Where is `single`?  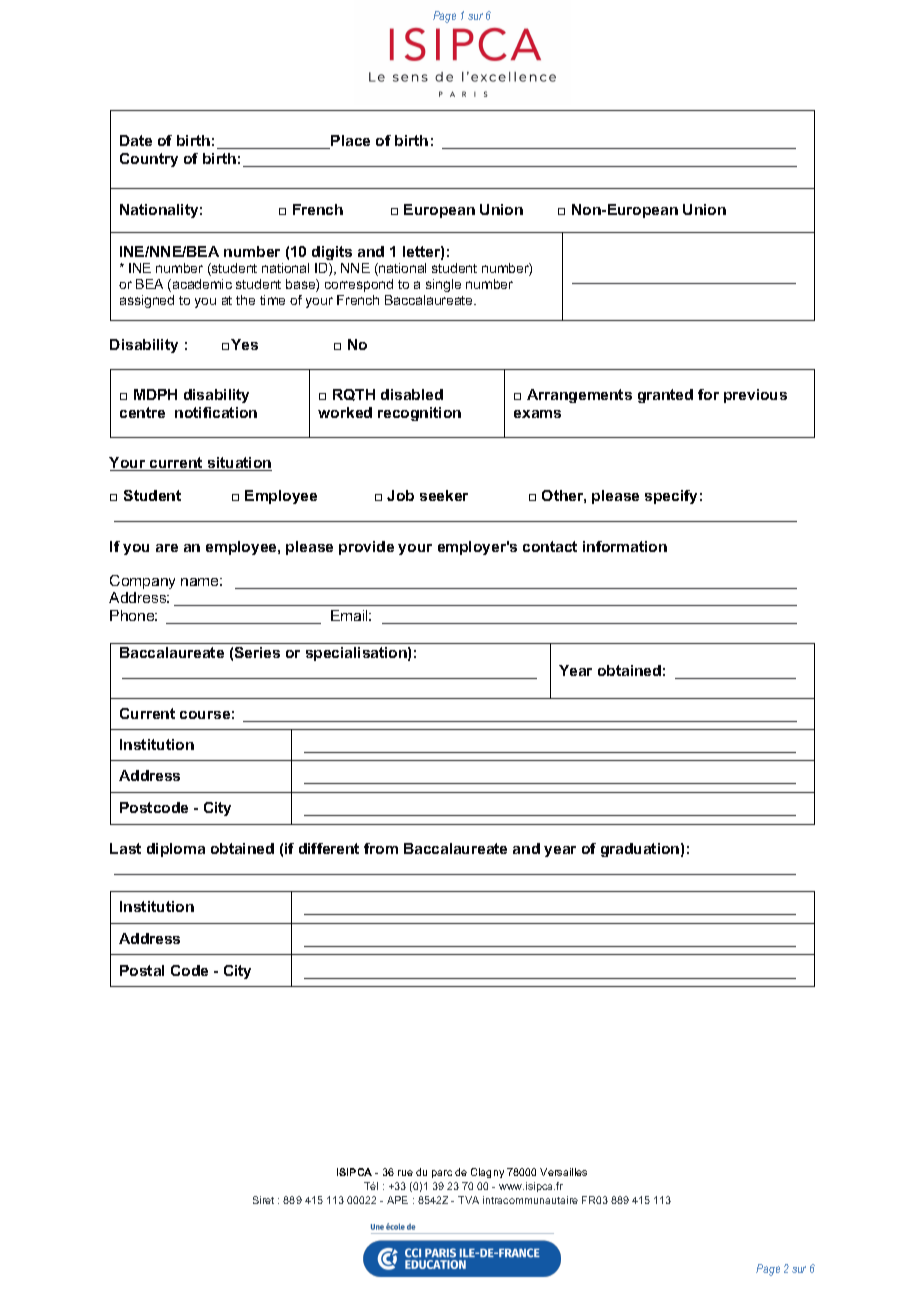 single is located at coordinates (443, 285).
